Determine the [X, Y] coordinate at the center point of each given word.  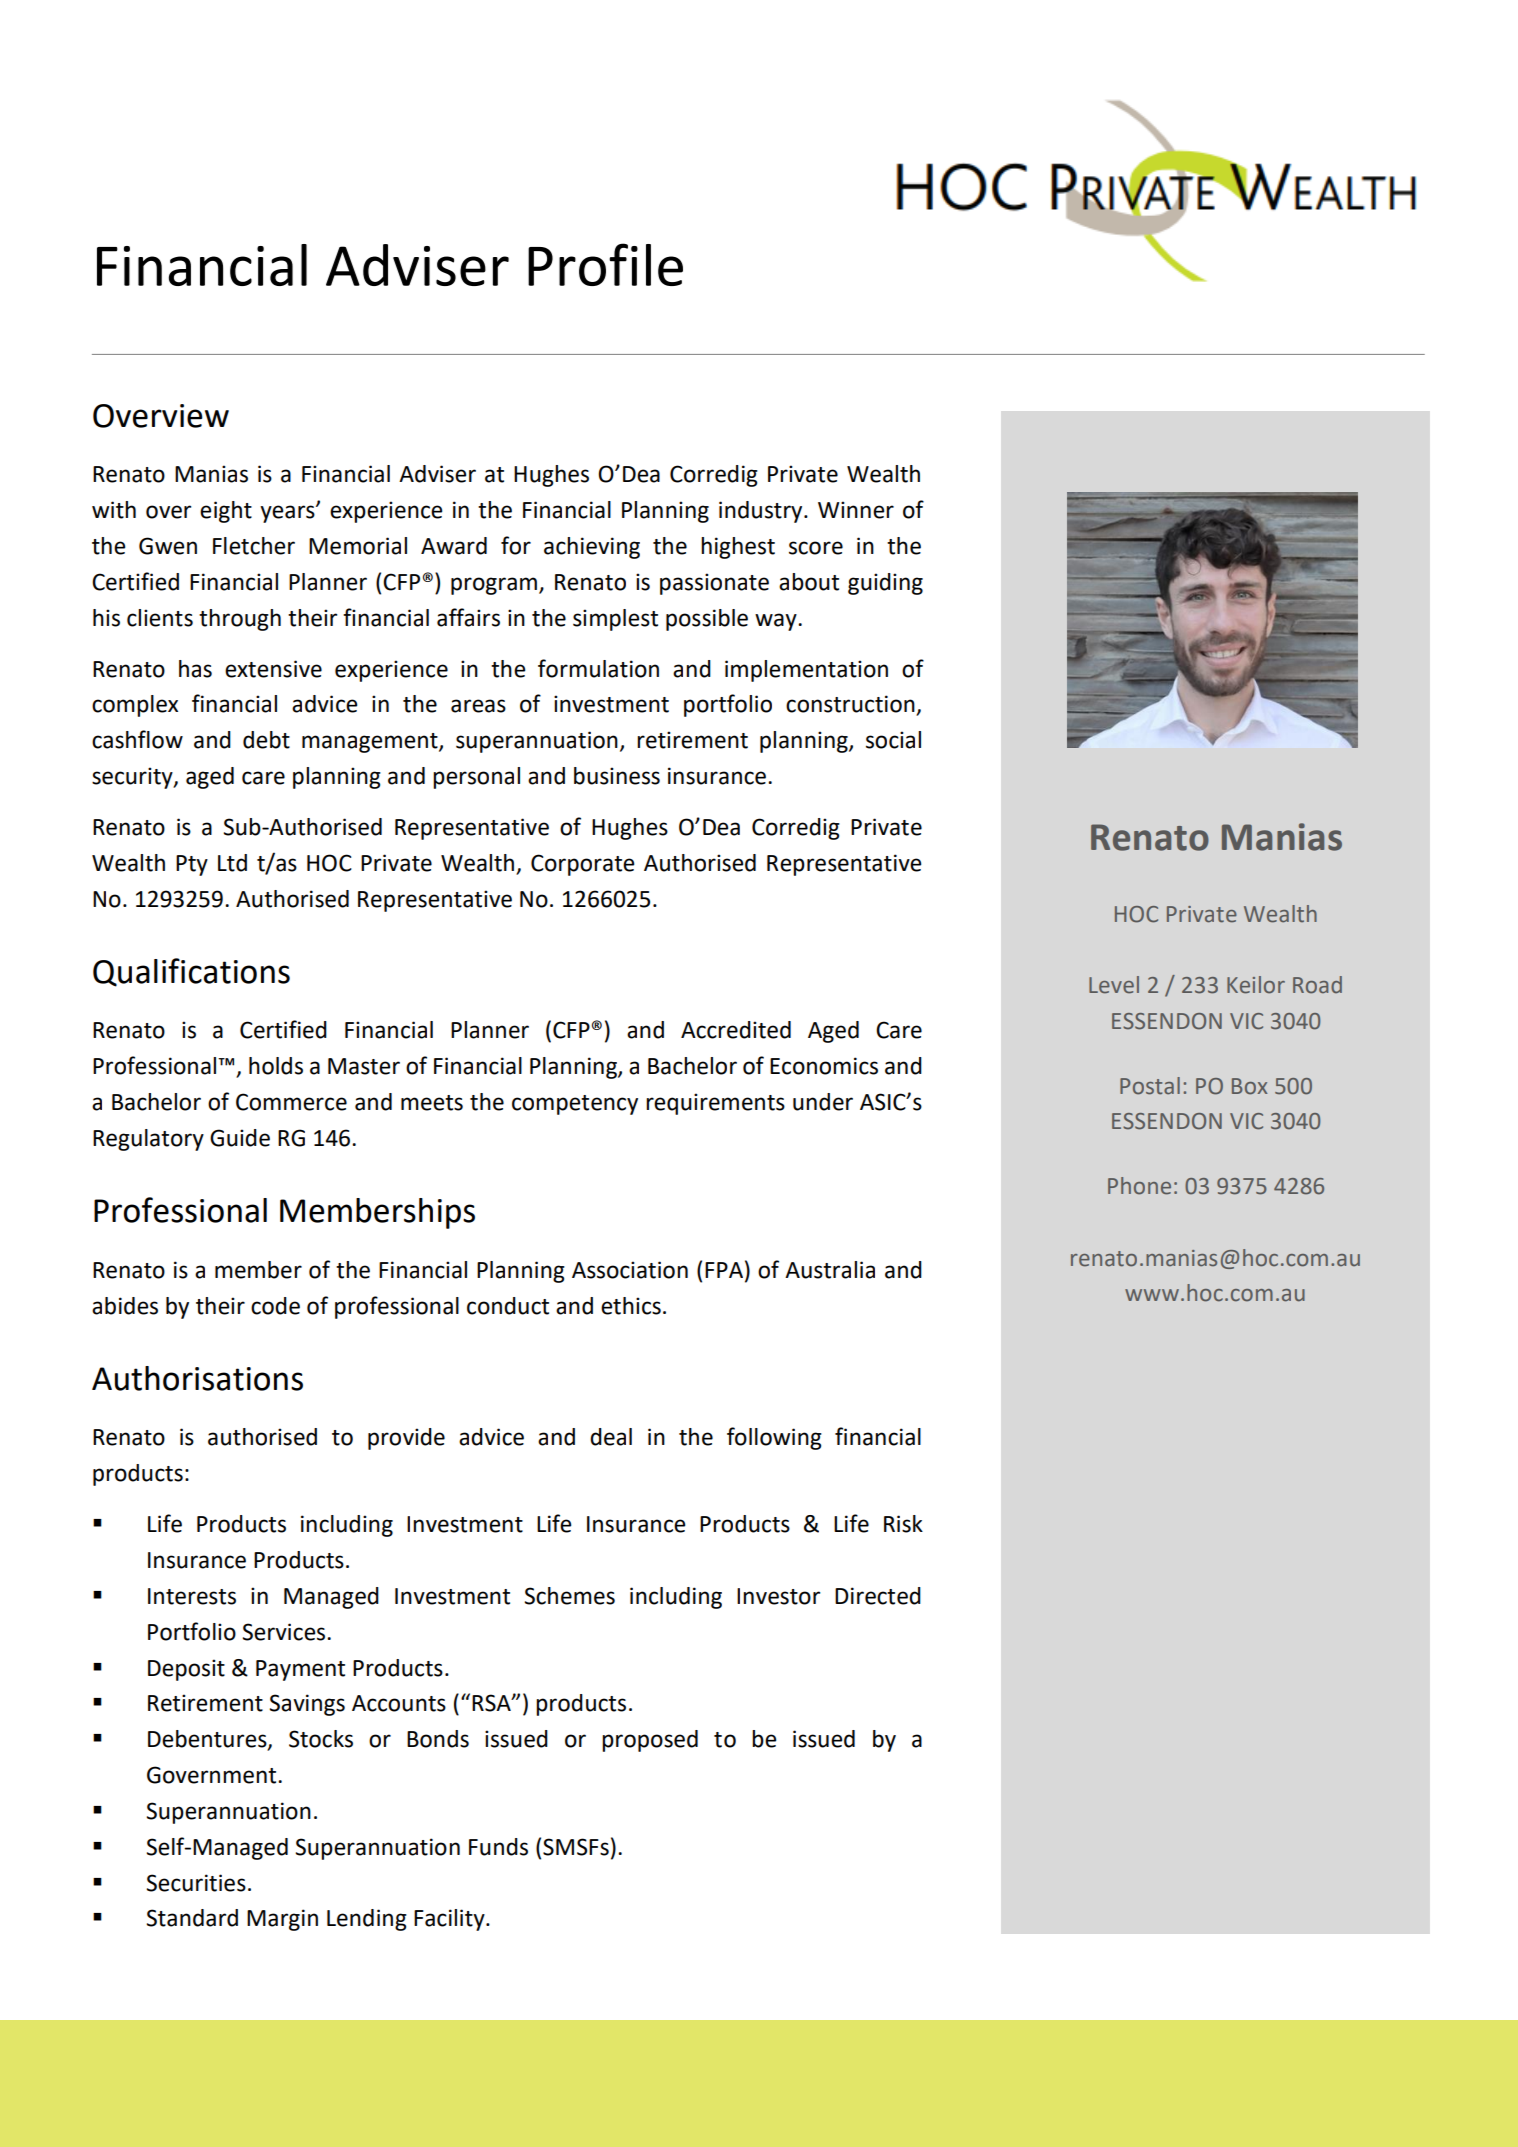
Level [1114, 985]
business [617, 776]
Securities [196, 1883]
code [275, 1306]
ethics [631, 1306]
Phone [1139, 1186]
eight [226, 512]
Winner [856, 510]
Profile [605, 264]
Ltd [232, 863]
